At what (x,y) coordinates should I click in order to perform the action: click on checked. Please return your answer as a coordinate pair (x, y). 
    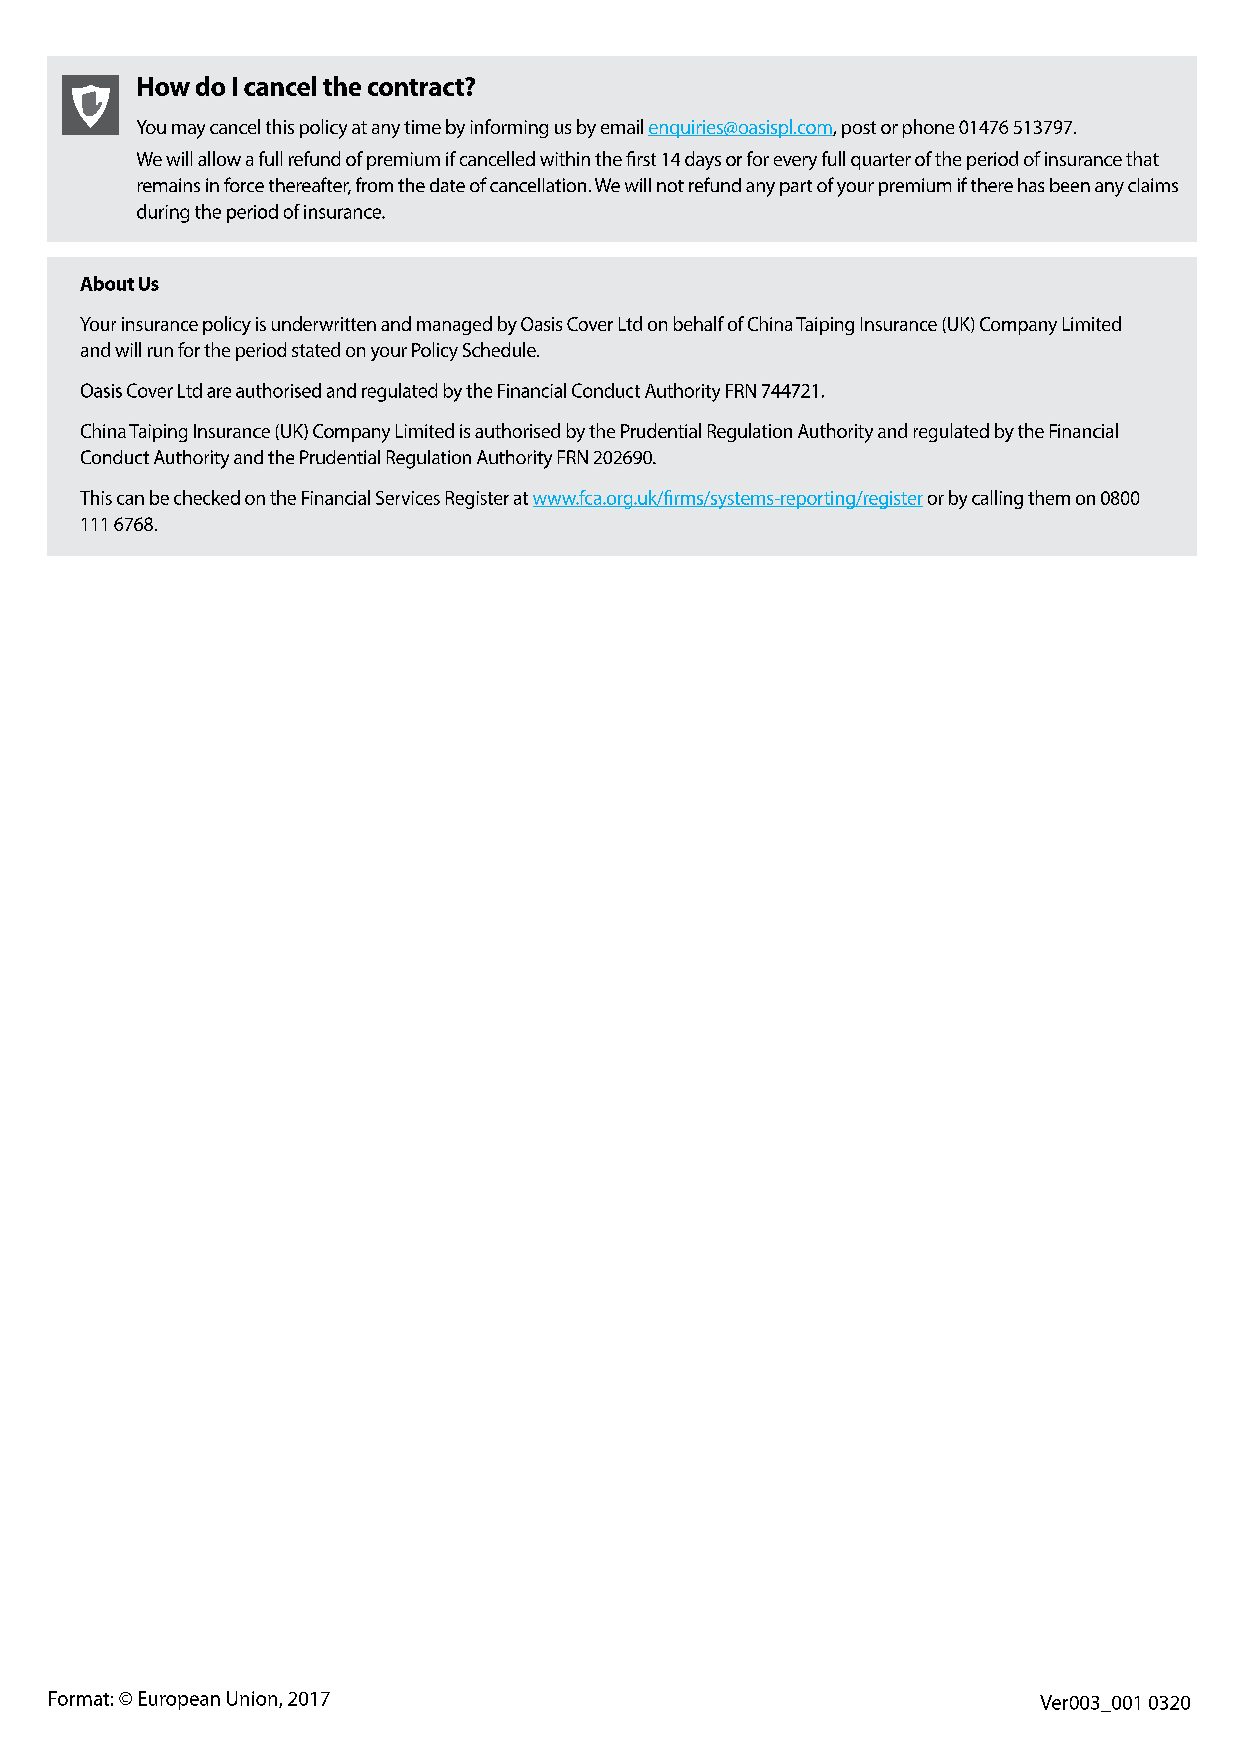
    Looking at the image, I should click on (207, 497).
